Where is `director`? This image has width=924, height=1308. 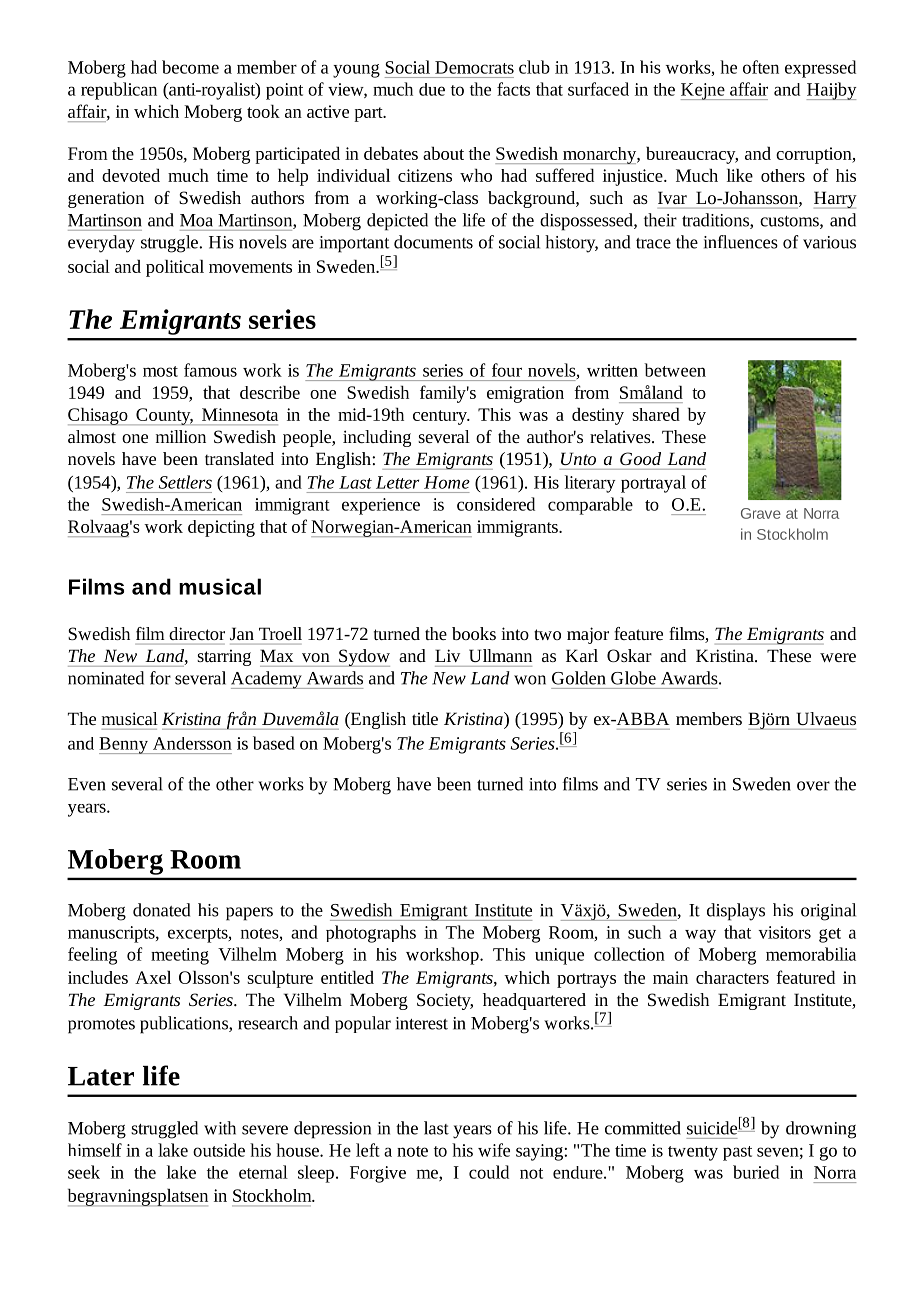
director is located at coordinates (197, 633).
